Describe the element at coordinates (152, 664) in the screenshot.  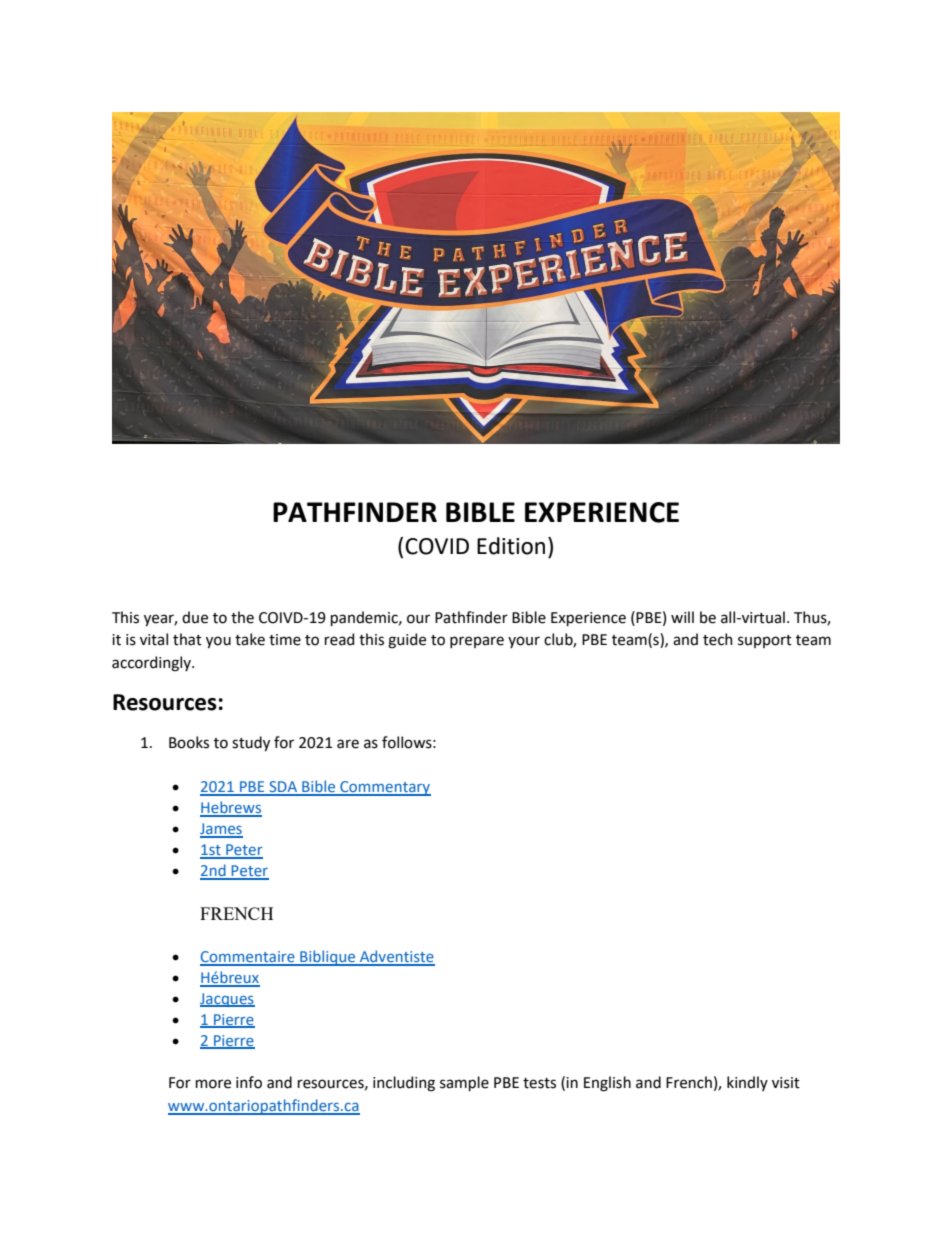
I see `accordingly` at that location.
